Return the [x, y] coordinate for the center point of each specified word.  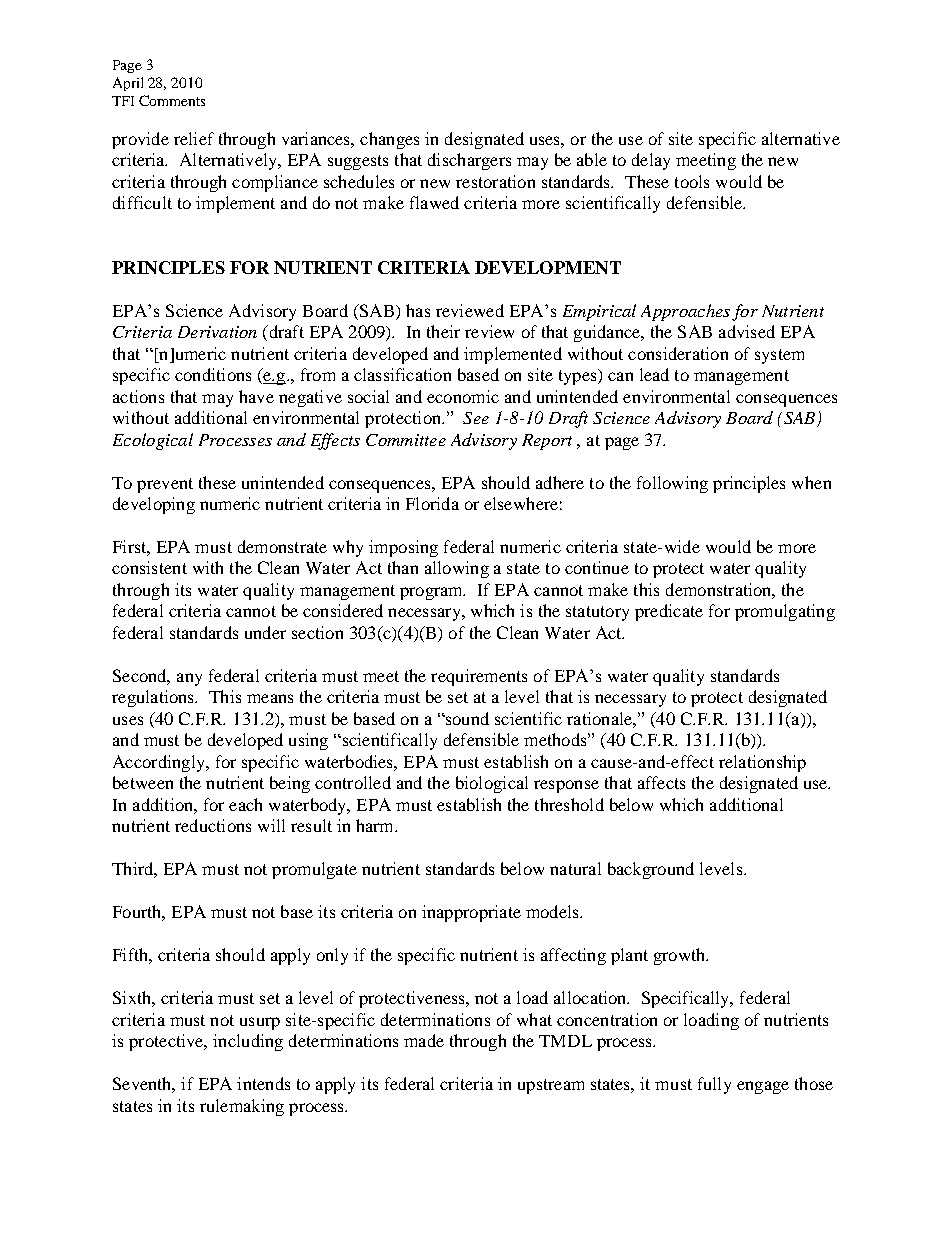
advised [747, 331]
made [424, 1040]
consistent [149, 567]
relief [194, 138]
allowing [457, 569]
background [651, 870]
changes [389, 140]
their [443, 331]
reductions [213, 825]
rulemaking [242, 1107]
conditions [213, 374]
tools [692, 181]
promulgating [785, 612]
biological [492, 784]
